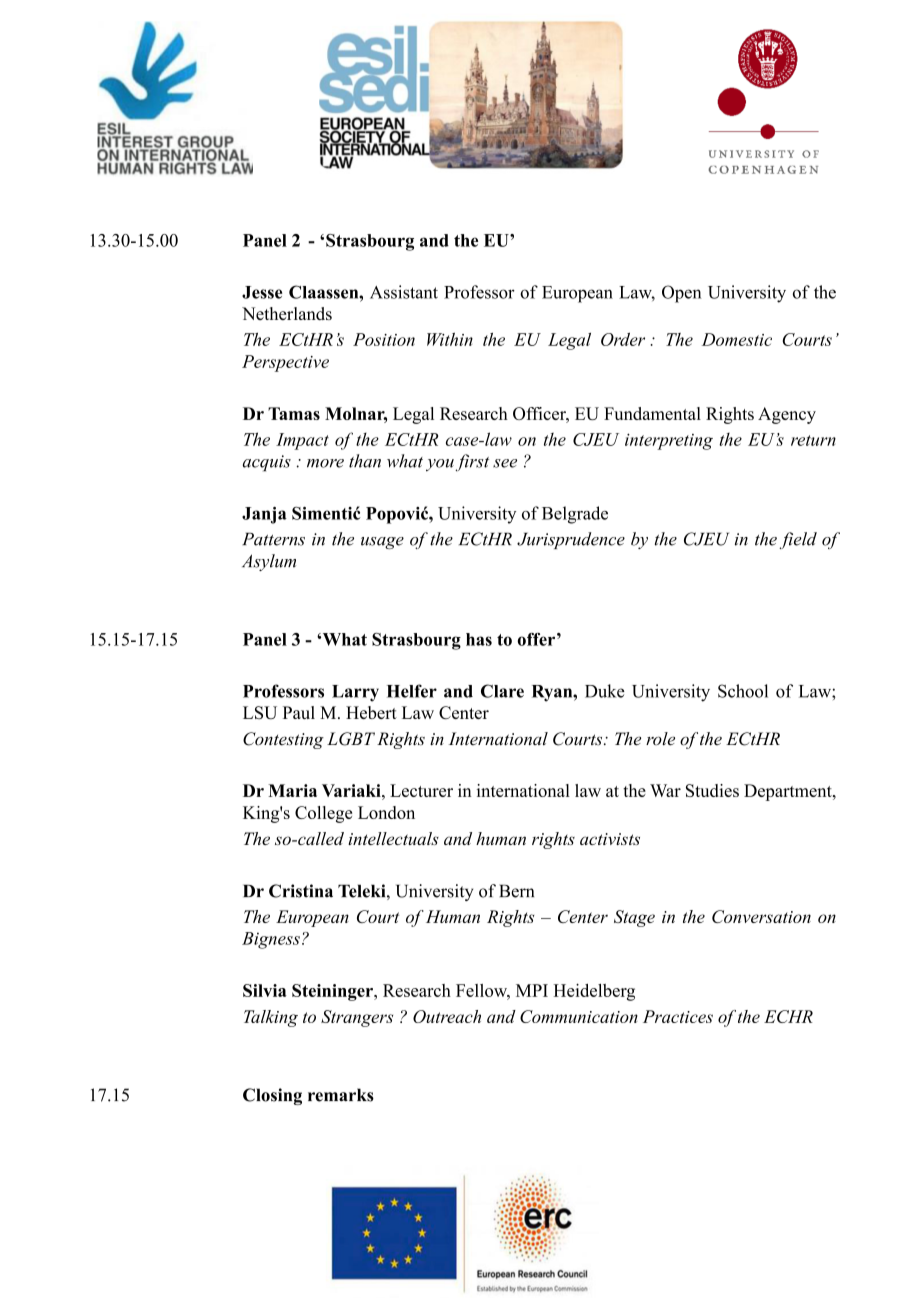  What do you see at coordinates (737, 339) in the screenshot?
I see `Domestic` at bounding box center [737, 339].
